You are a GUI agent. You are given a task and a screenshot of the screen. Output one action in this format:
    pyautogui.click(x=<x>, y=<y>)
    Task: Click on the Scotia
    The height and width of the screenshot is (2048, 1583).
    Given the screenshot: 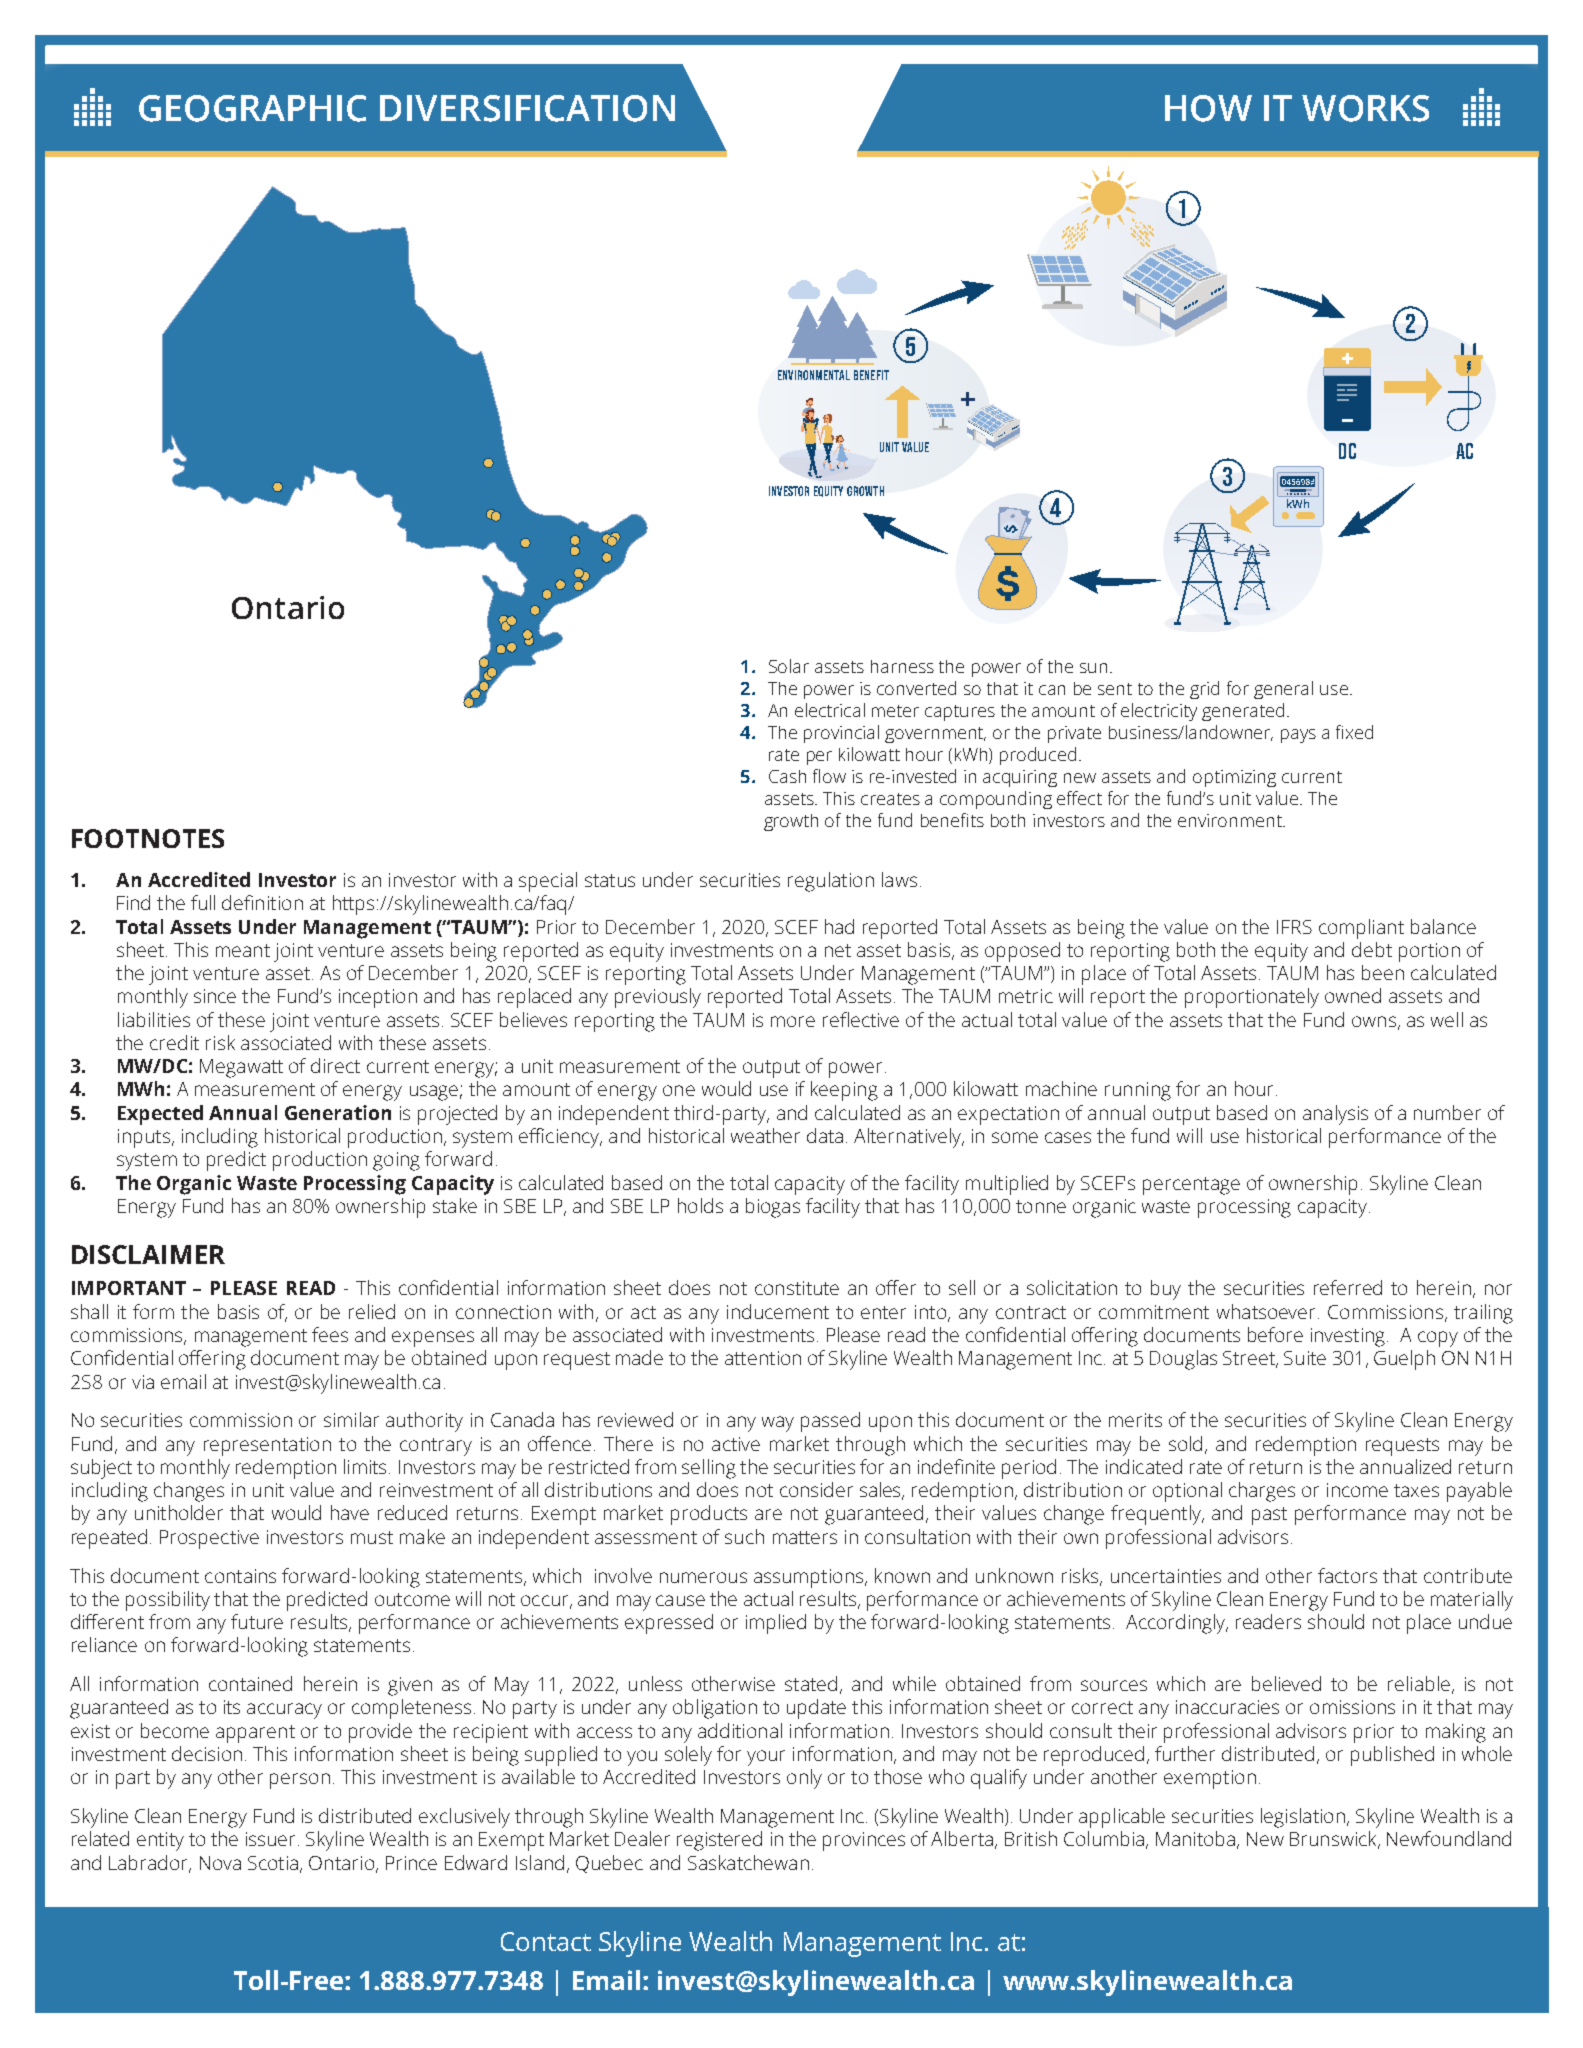 What is the action you would take?
    pyautogui.click(x=273, y=1863)
